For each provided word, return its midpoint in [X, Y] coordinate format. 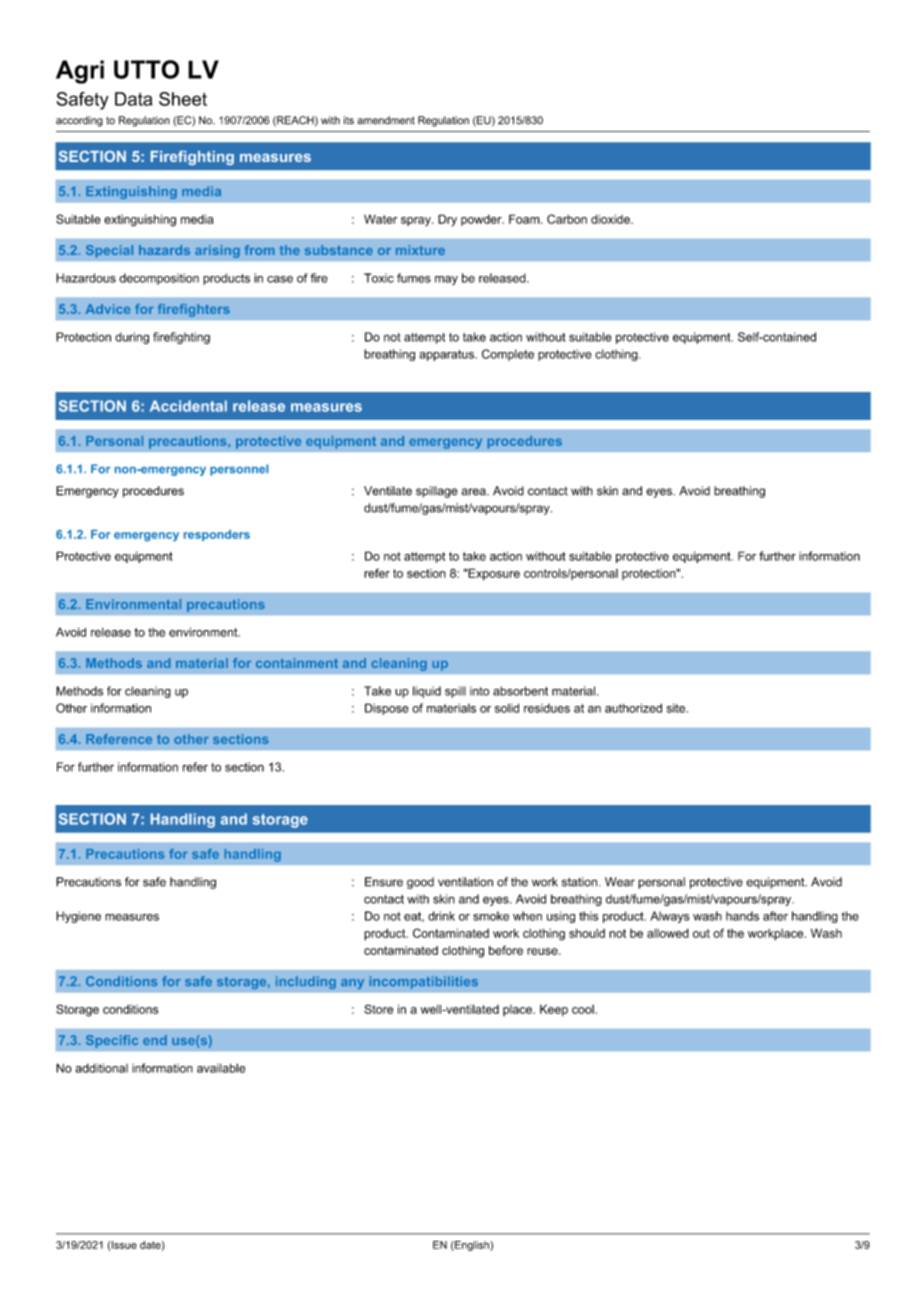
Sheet [183, 99]
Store [378, 1009]
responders [217, 535]
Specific [112, 1041]
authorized [633, 708]
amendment [386, 120]
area [474, 492]
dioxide [611, 219]
